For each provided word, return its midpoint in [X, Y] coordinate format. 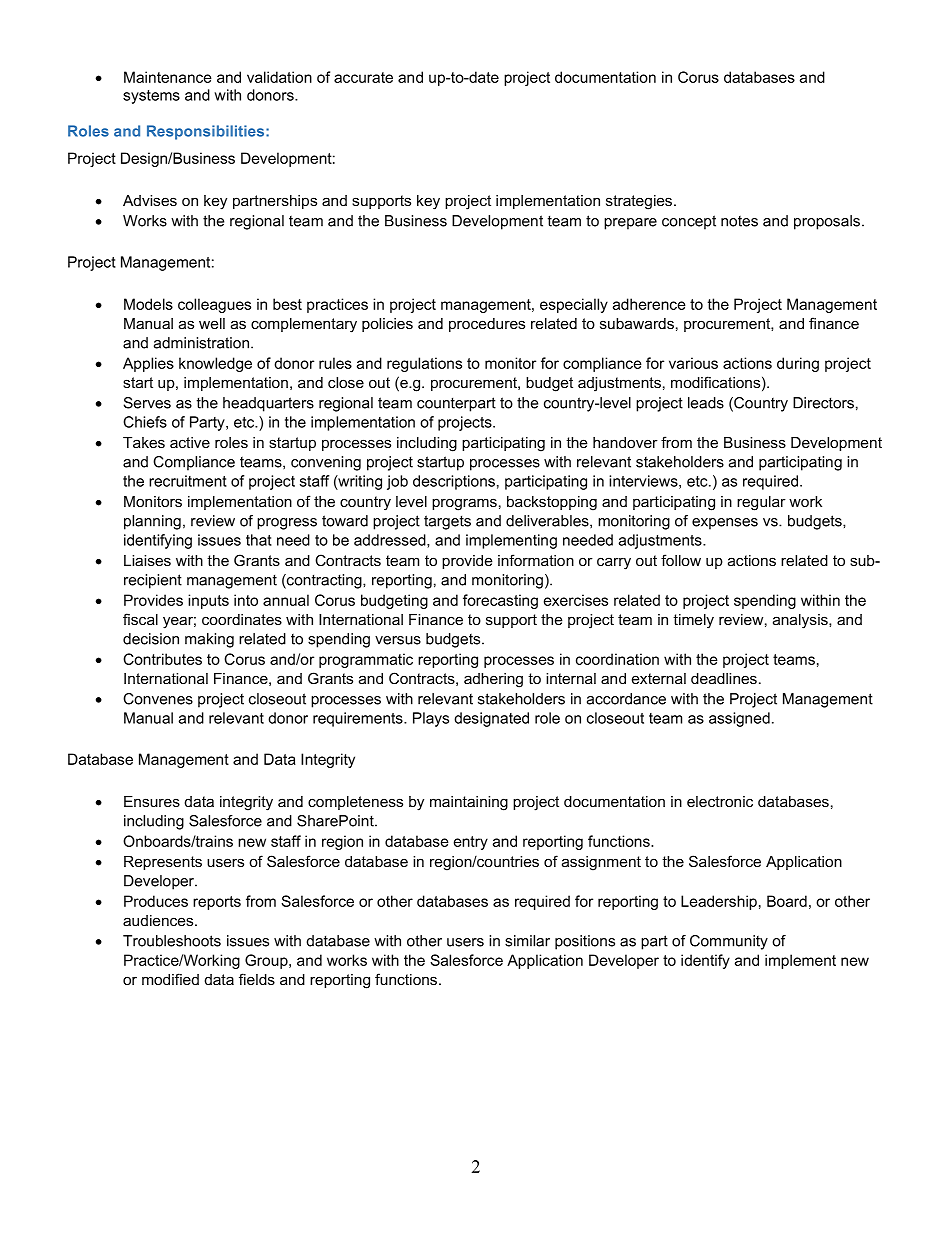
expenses [725, 524]
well [212, 323]
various [693, 363]
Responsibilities [207, 132]
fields [257, 979]
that [259, 540]
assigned [739, 719]
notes [739, 221]
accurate [363, 77]
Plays [431, 719]
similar [527, 941]
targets [447, 522]
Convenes [158, 699]
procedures [487, 325]
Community [729, 942]
